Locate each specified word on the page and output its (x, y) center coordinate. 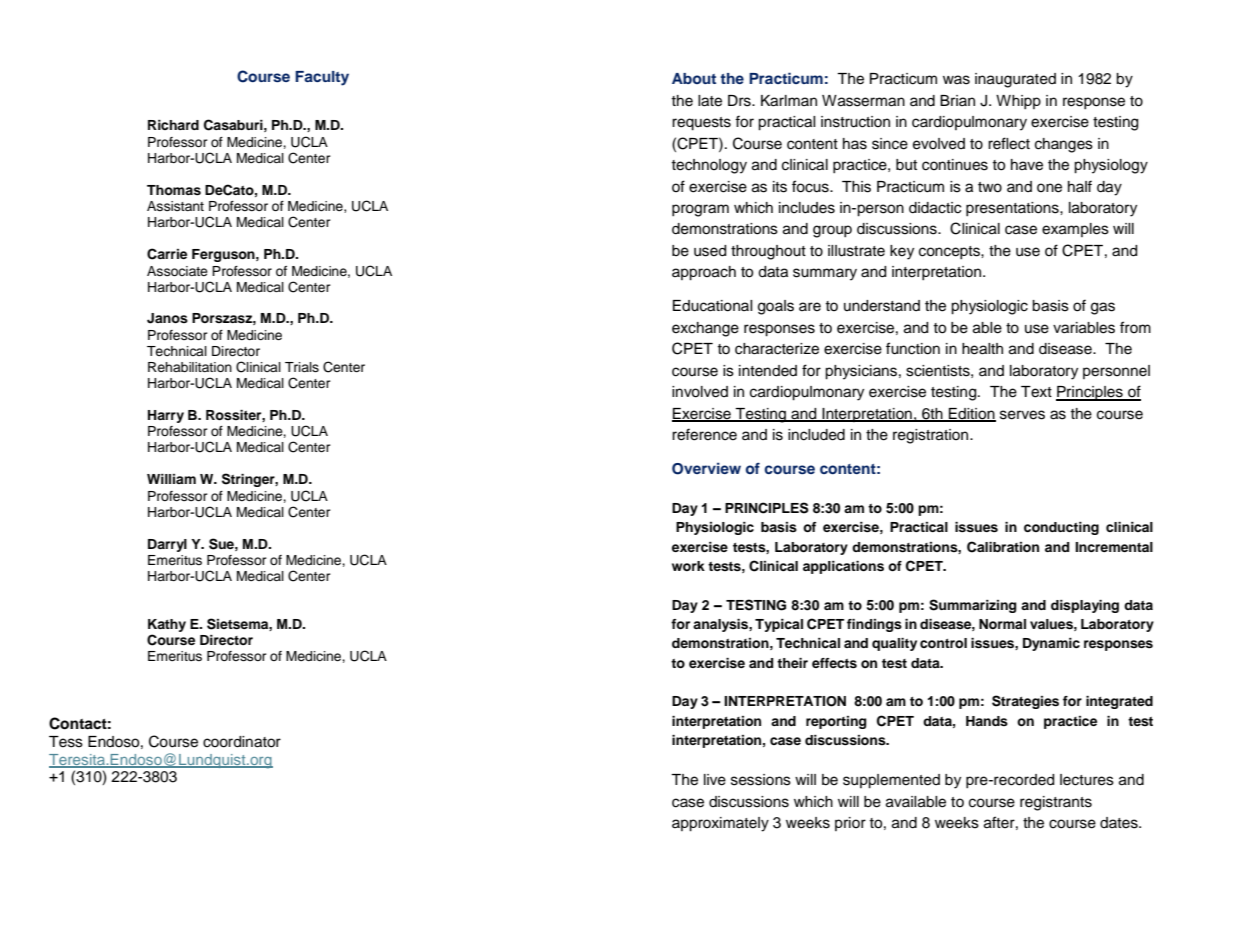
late (710, 101)
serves (1022, 415)
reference (704, 434)
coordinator (242, 742)
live (715, 780)
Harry (166, 416)
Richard (173, 125)
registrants (1056, 803)
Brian (957, 100)
